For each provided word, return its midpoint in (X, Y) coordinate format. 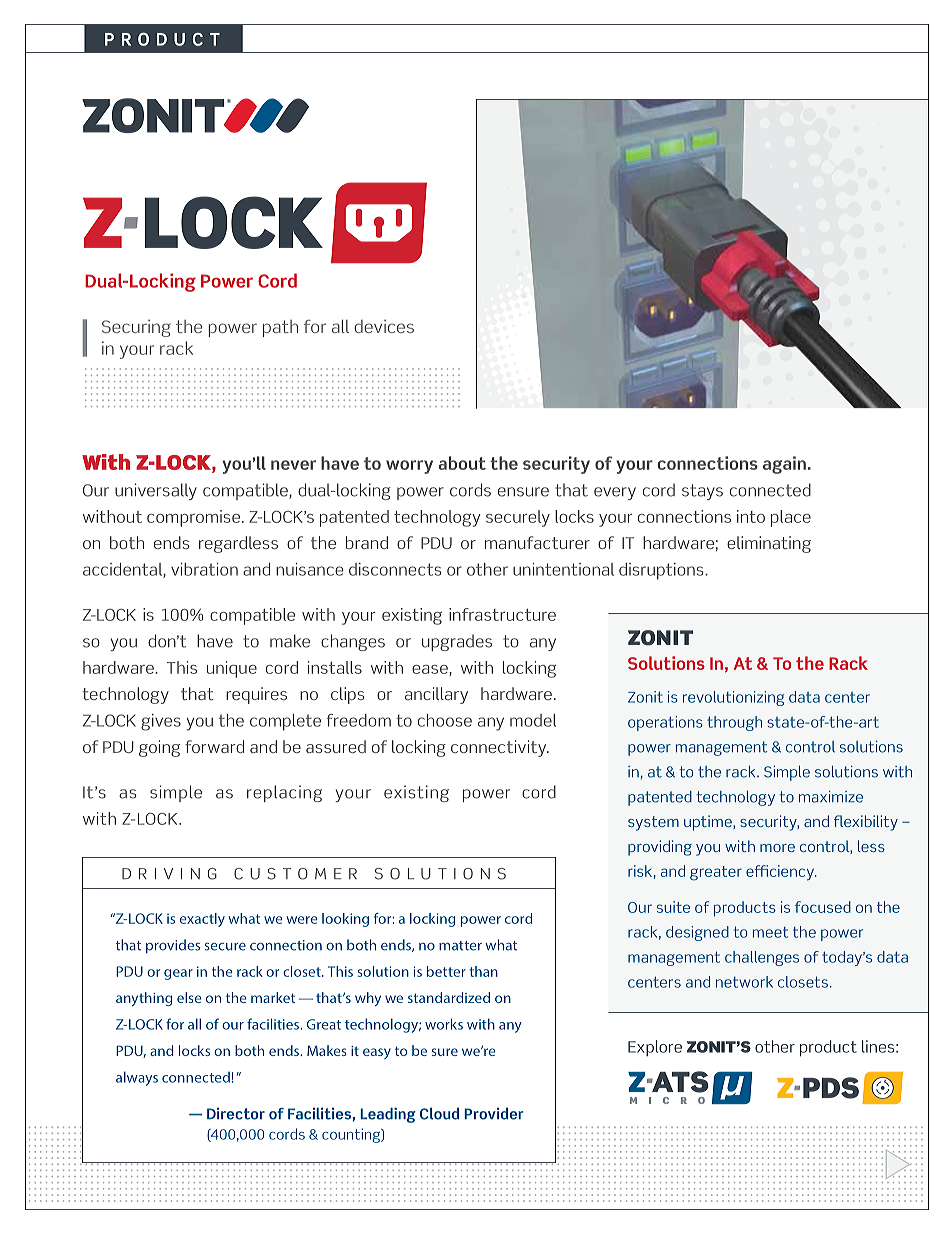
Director (236, 1113)
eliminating (769, 544)
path (280, 328)
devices (384, 326)
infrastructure (502, 614)
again (784, 465)
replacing (284, 793)
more (777, 848)
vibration (204, 569)
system (653, 823)
